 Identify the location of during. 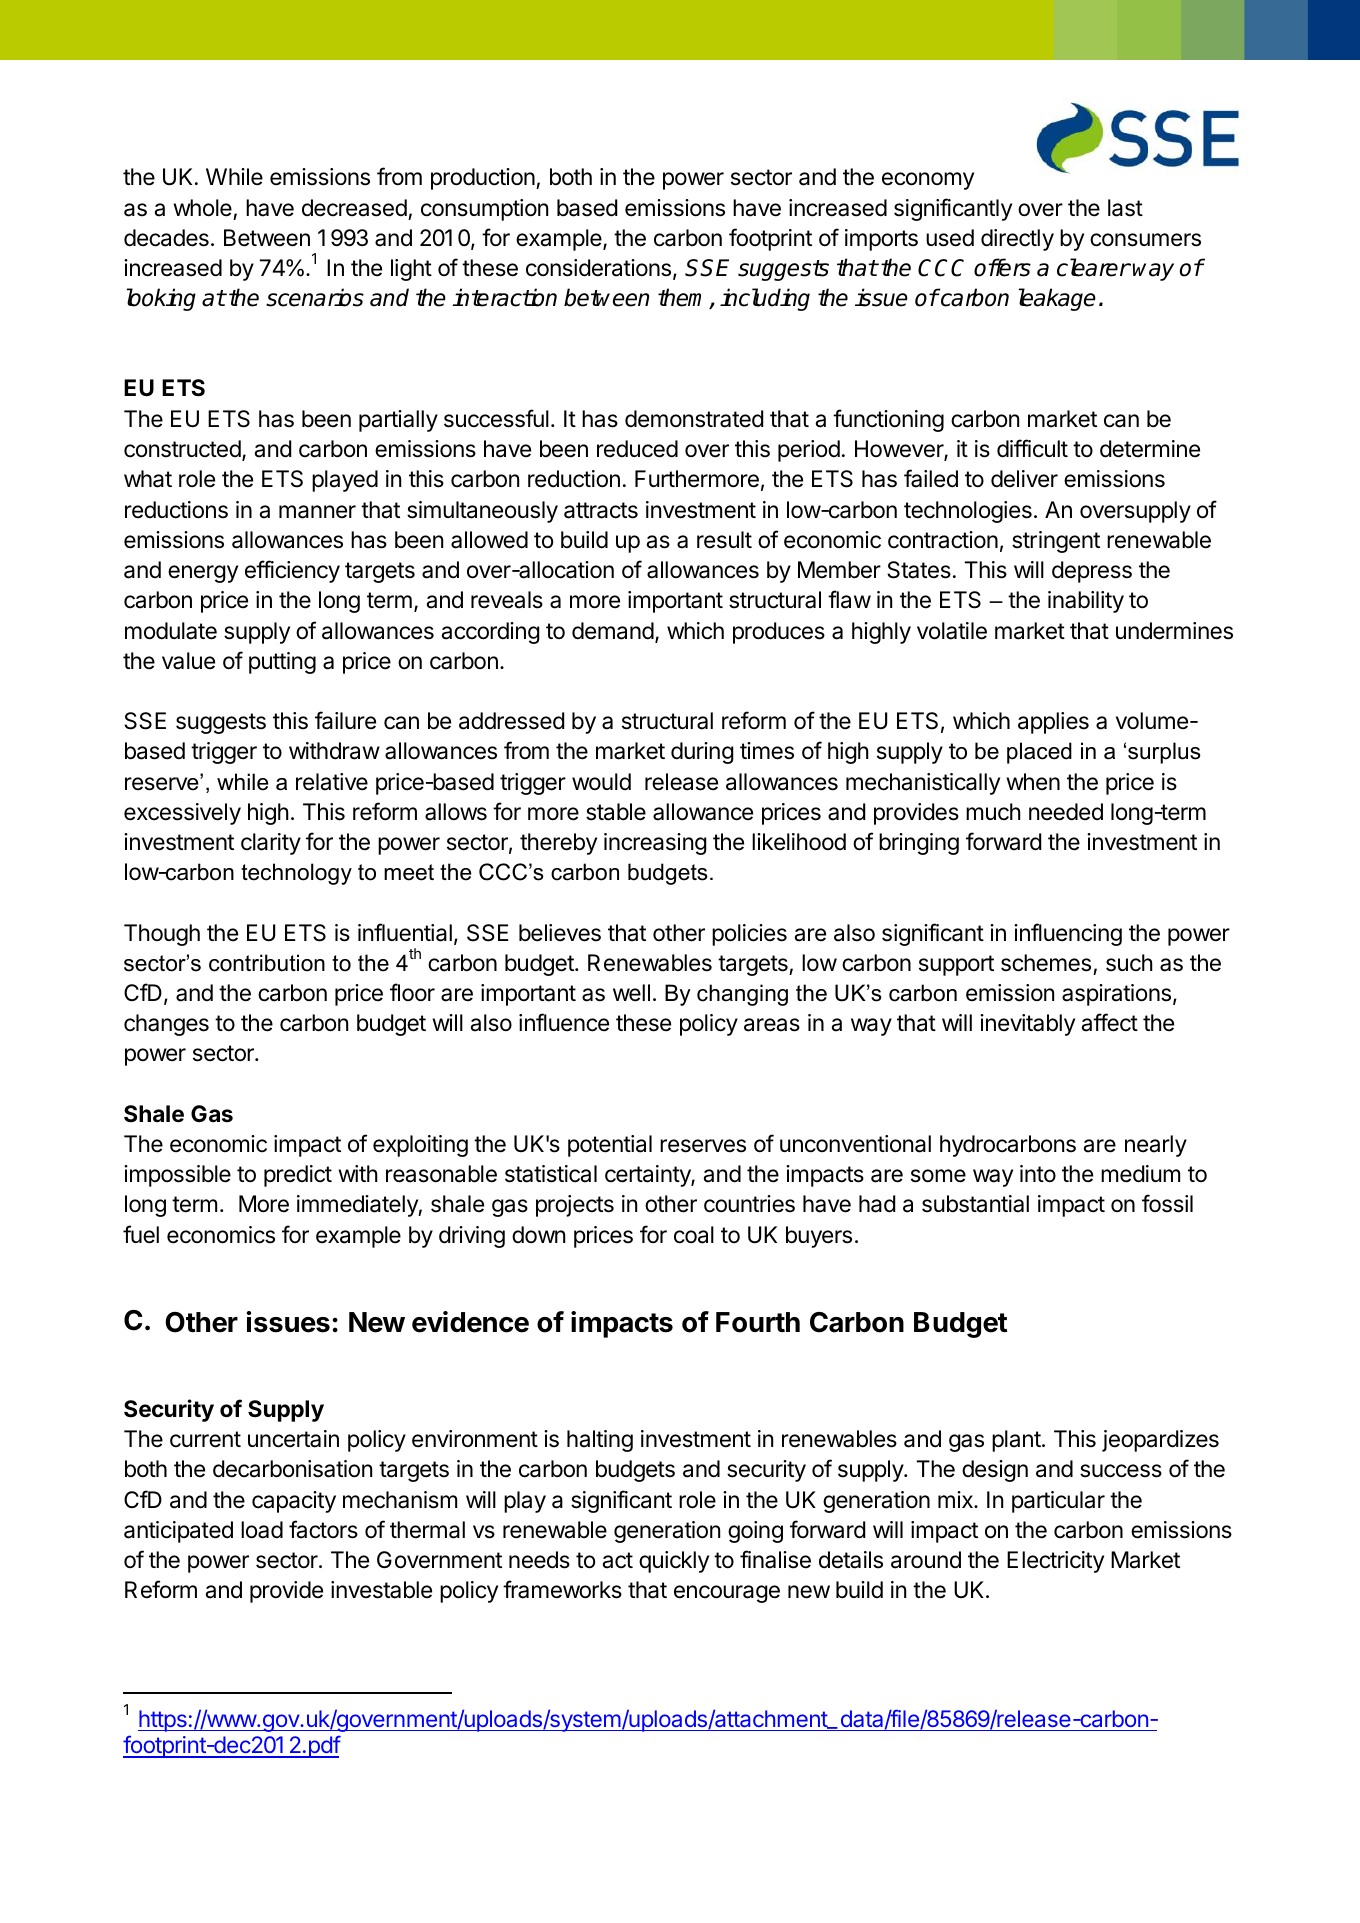
(702, 753).
